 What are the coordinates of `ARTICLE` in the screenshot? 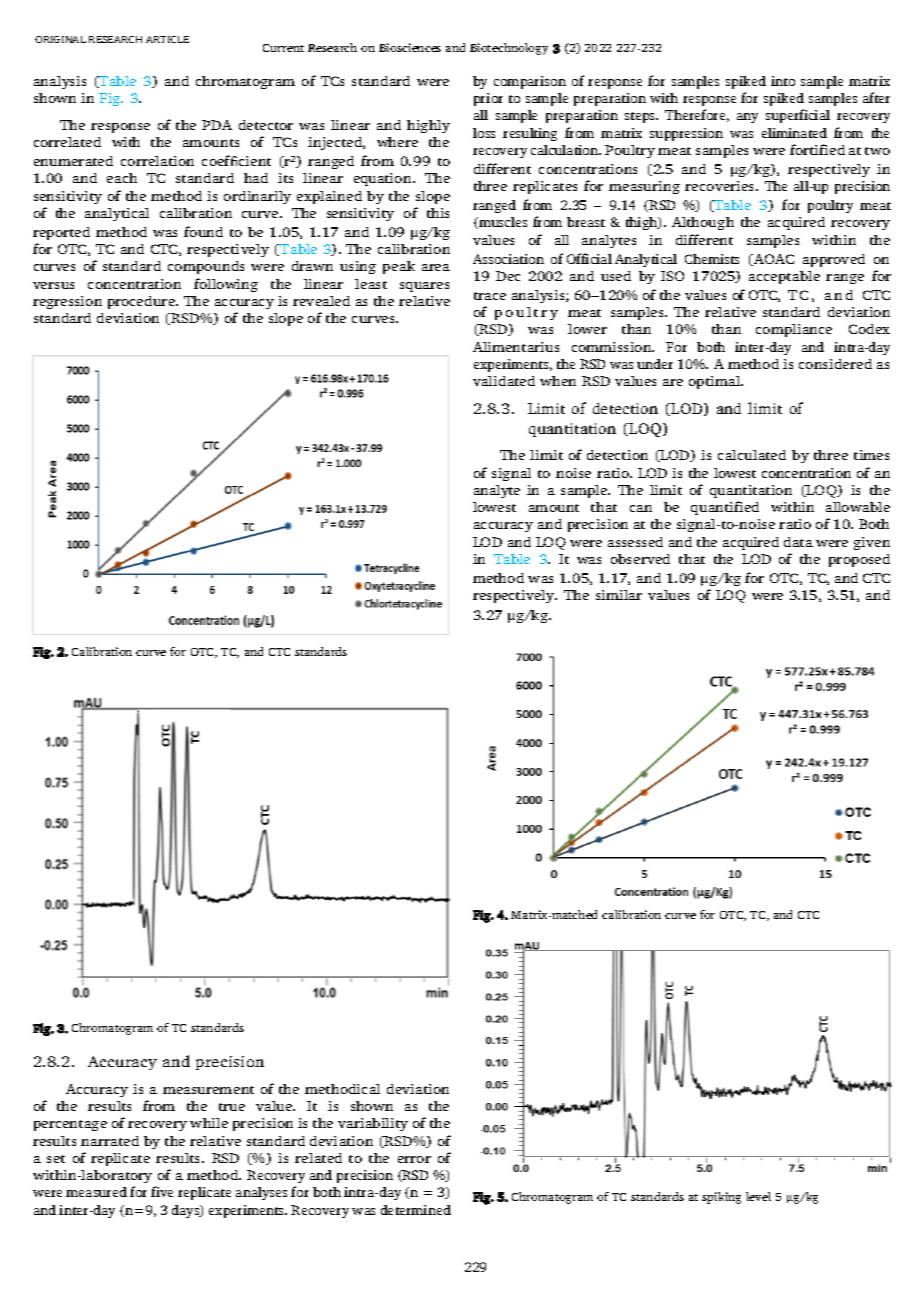 It's located at (167, 39).
